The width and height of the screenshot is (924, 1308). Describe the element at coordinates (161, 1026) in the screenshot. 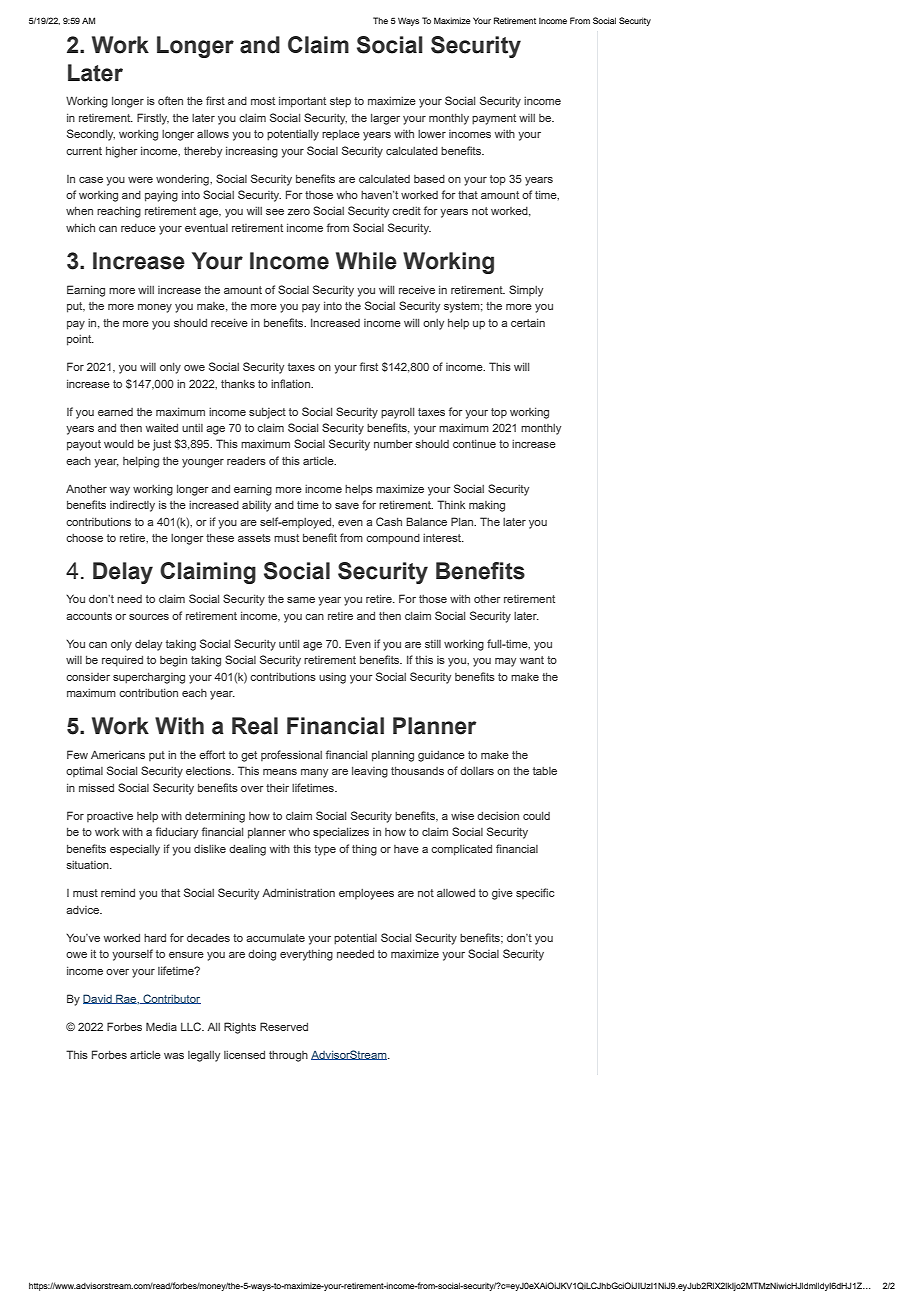

I see `Media` at that location.
